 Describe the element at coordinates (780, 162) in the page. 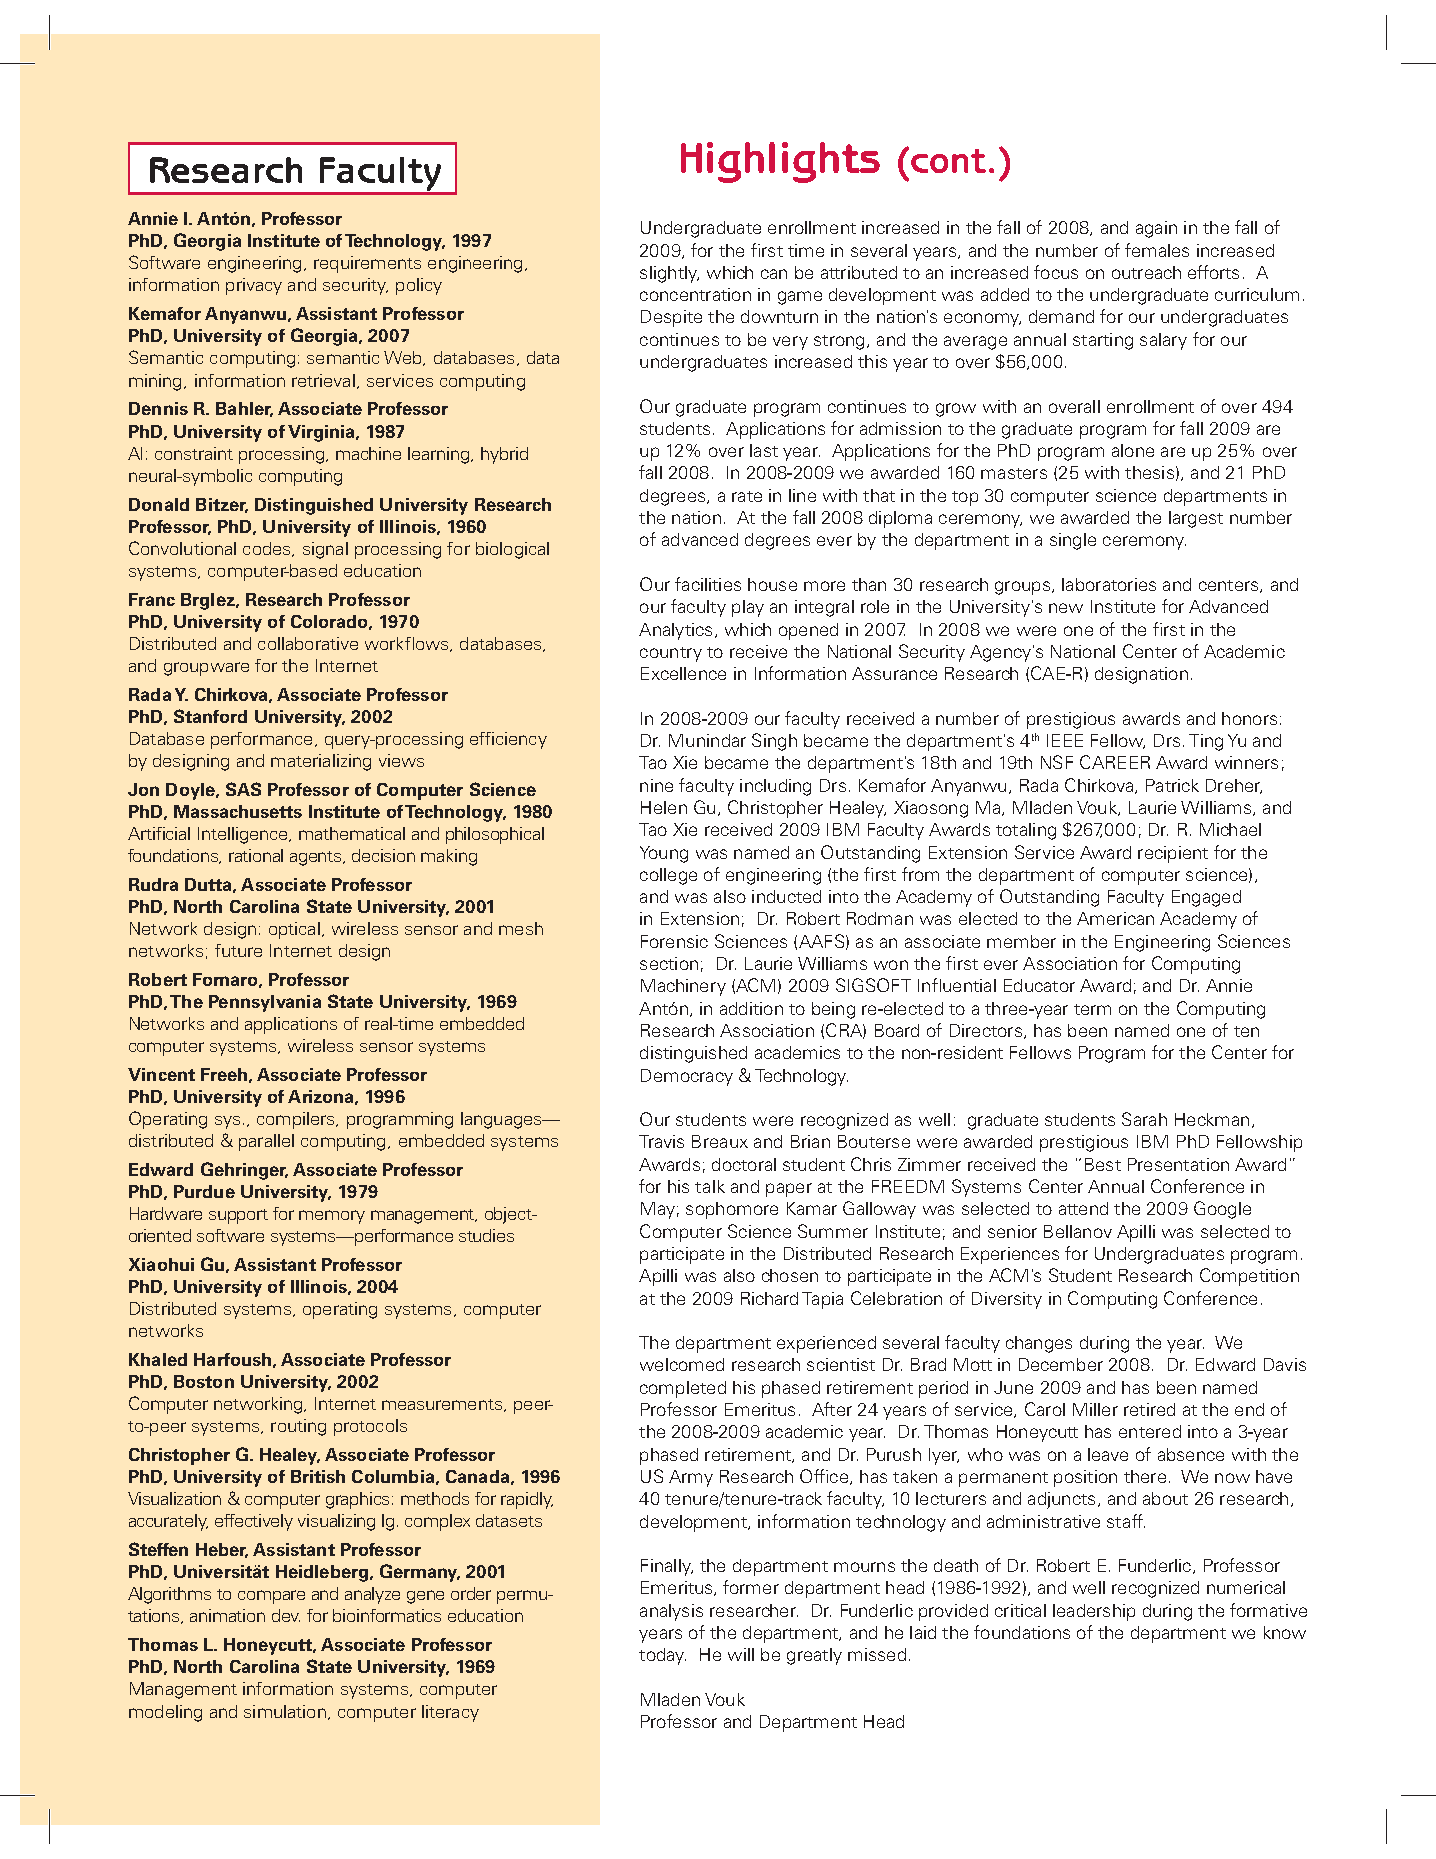

I see `Highlights` at that location.
